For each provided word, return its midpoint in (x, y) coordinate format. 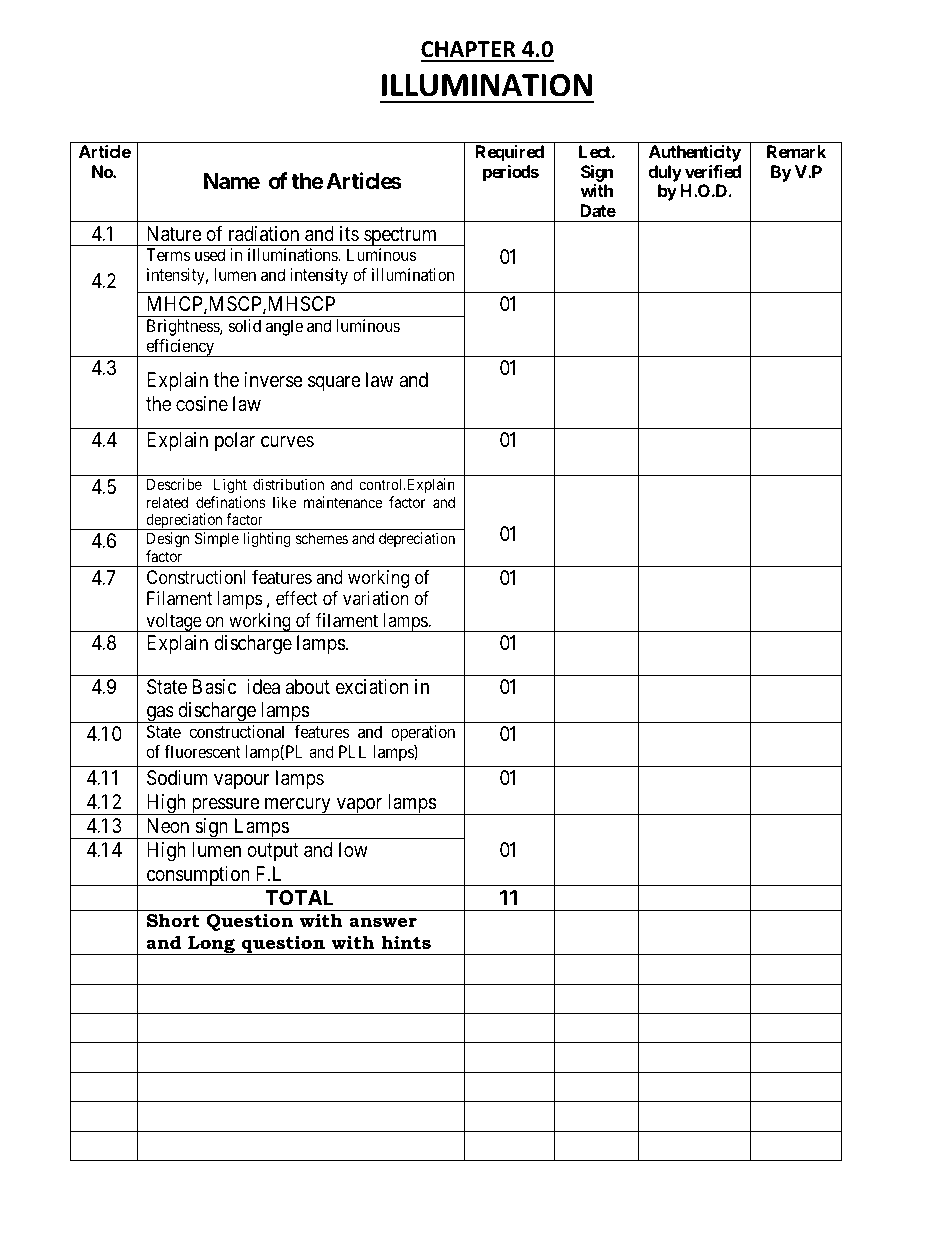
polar (235, 441)
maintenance (343, 502)
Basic (214, 687)
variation (376, 598)
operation (423, 735)
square (334, 383)
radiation (264, 234)
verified (713, 171)
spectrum (401, 236)
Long (211, 945)
